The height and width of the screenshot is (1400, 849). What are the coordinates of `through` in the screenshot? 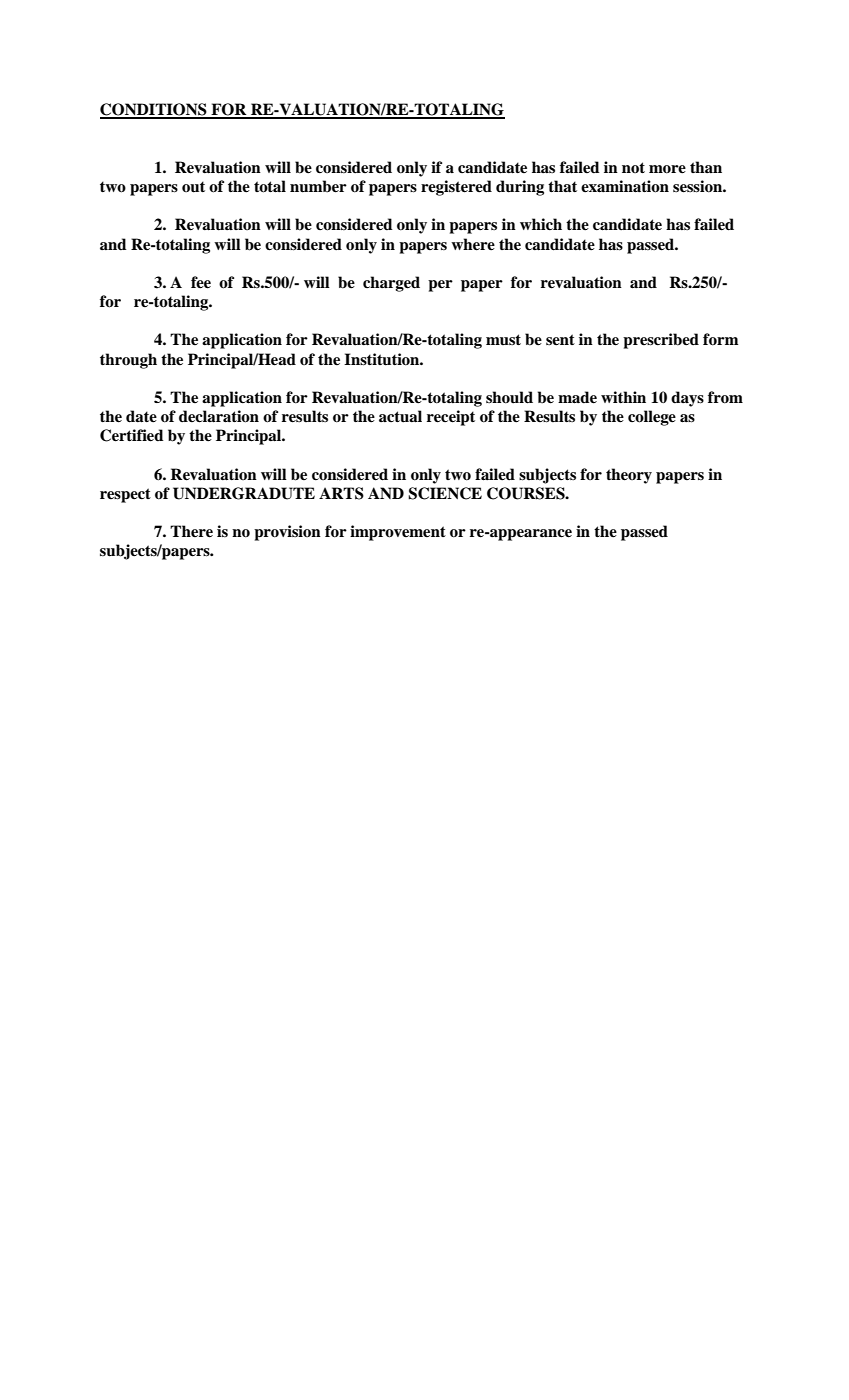 It's located at (128, 361).
